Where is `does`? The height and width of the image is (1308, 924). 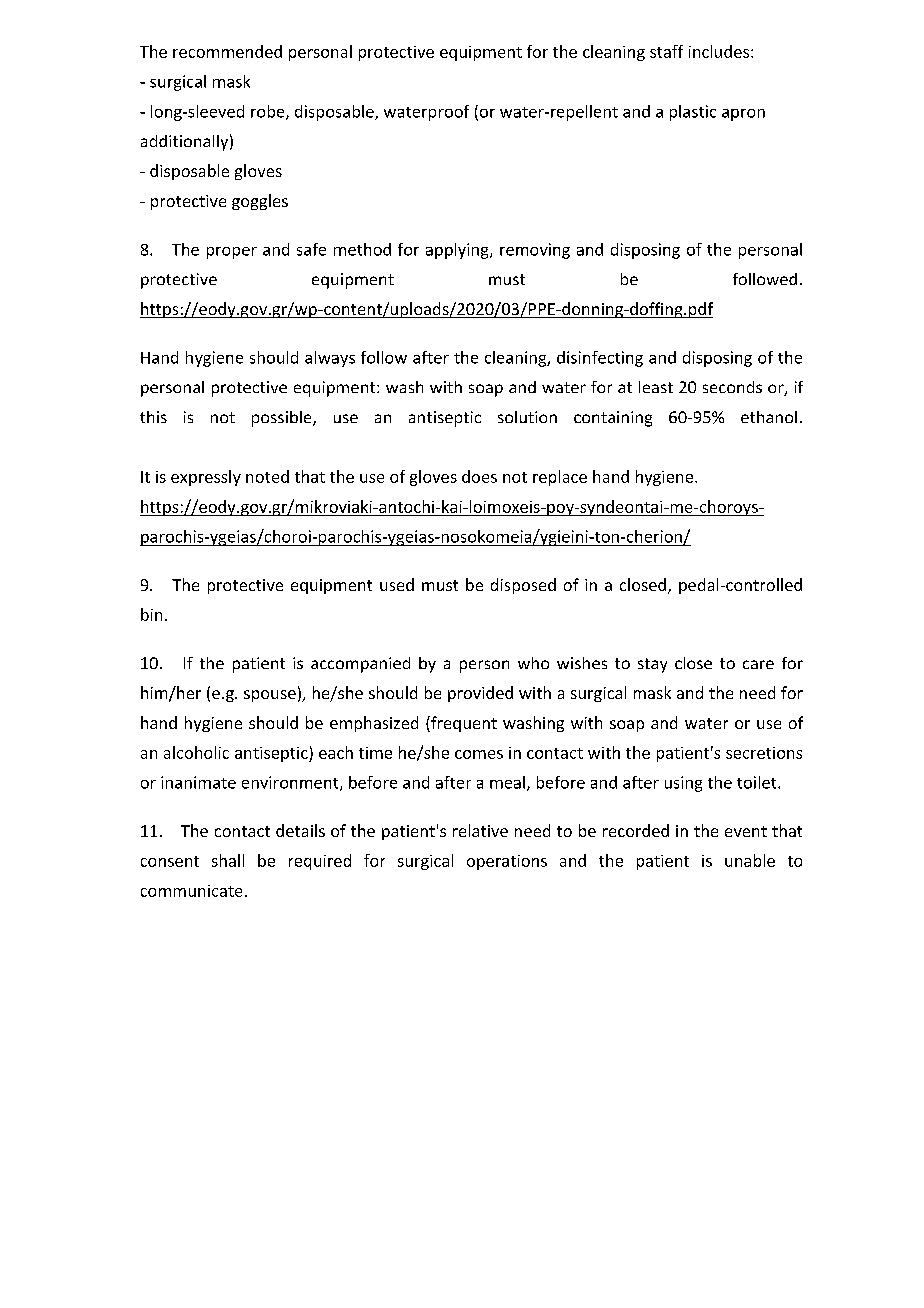
does is located at coordinates (479, 476).
